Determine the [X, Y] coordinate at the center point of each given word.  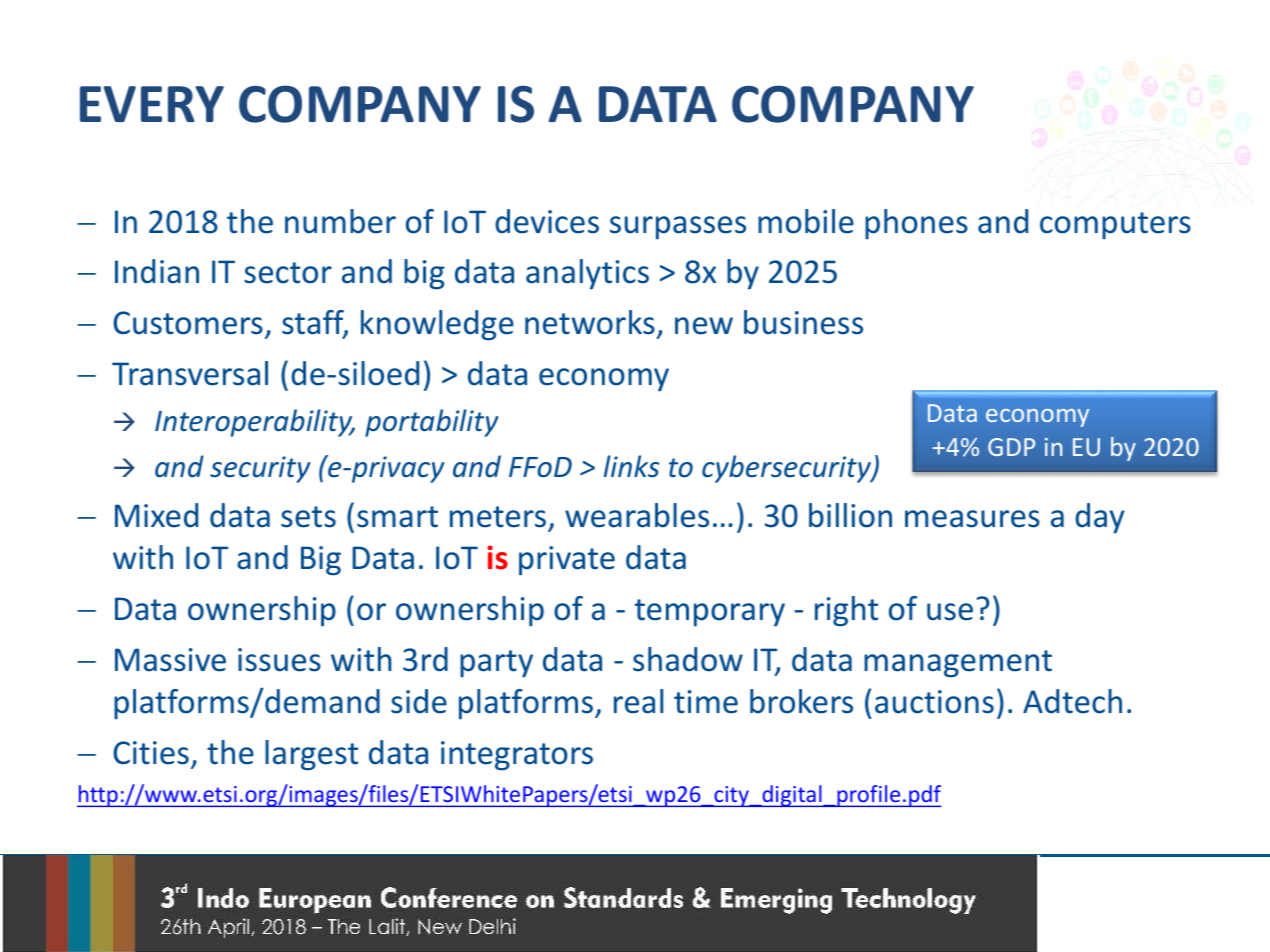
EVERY [152, 104]
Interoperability [255, 423]
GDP [1011, 447]
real [638, 701]
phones [916, 224]
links [632, 466]
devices [547, 221]
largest [311, 755]
